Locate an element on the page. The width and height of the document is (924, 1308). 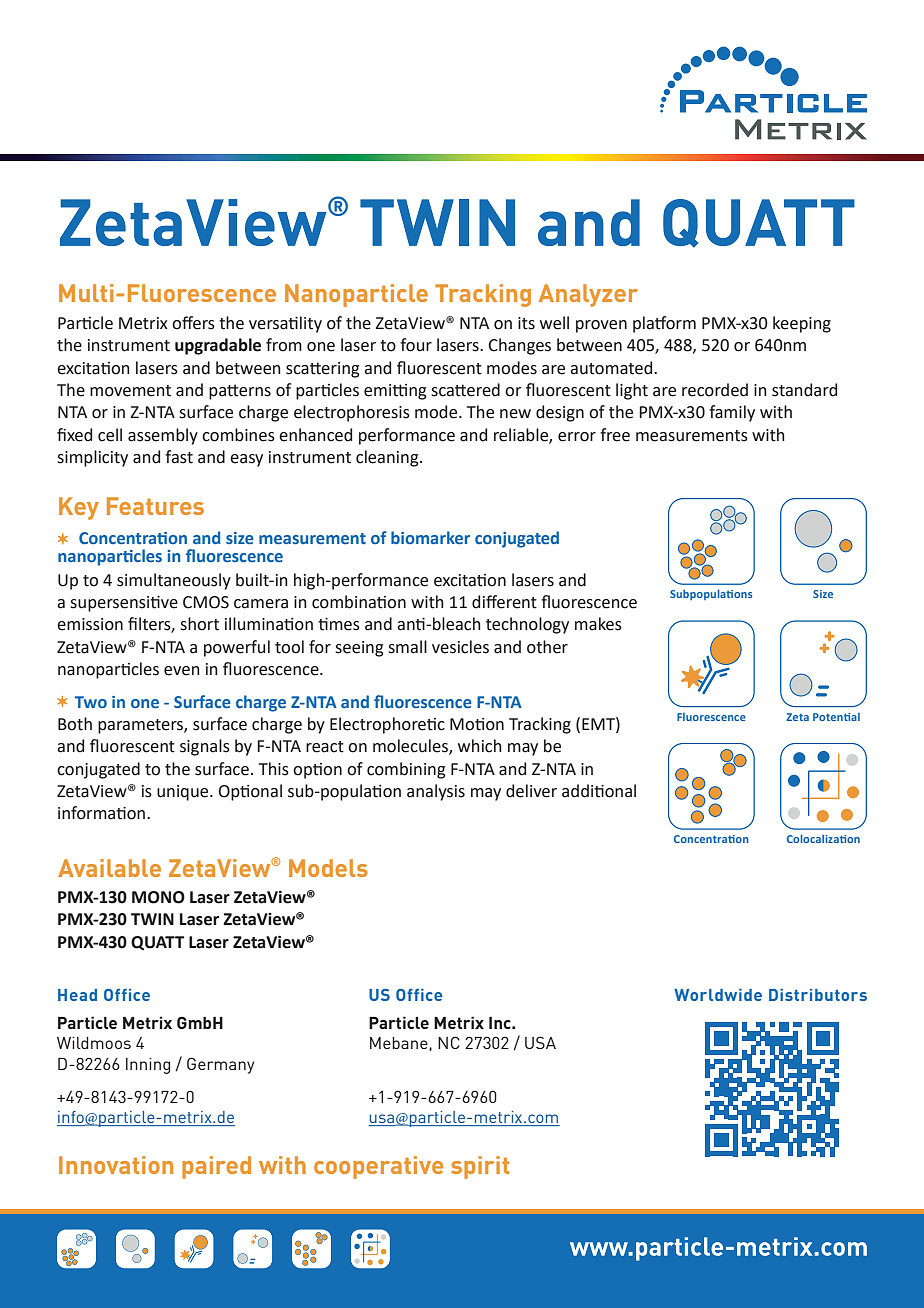
biomarker is located at coordinates (430, 537).
